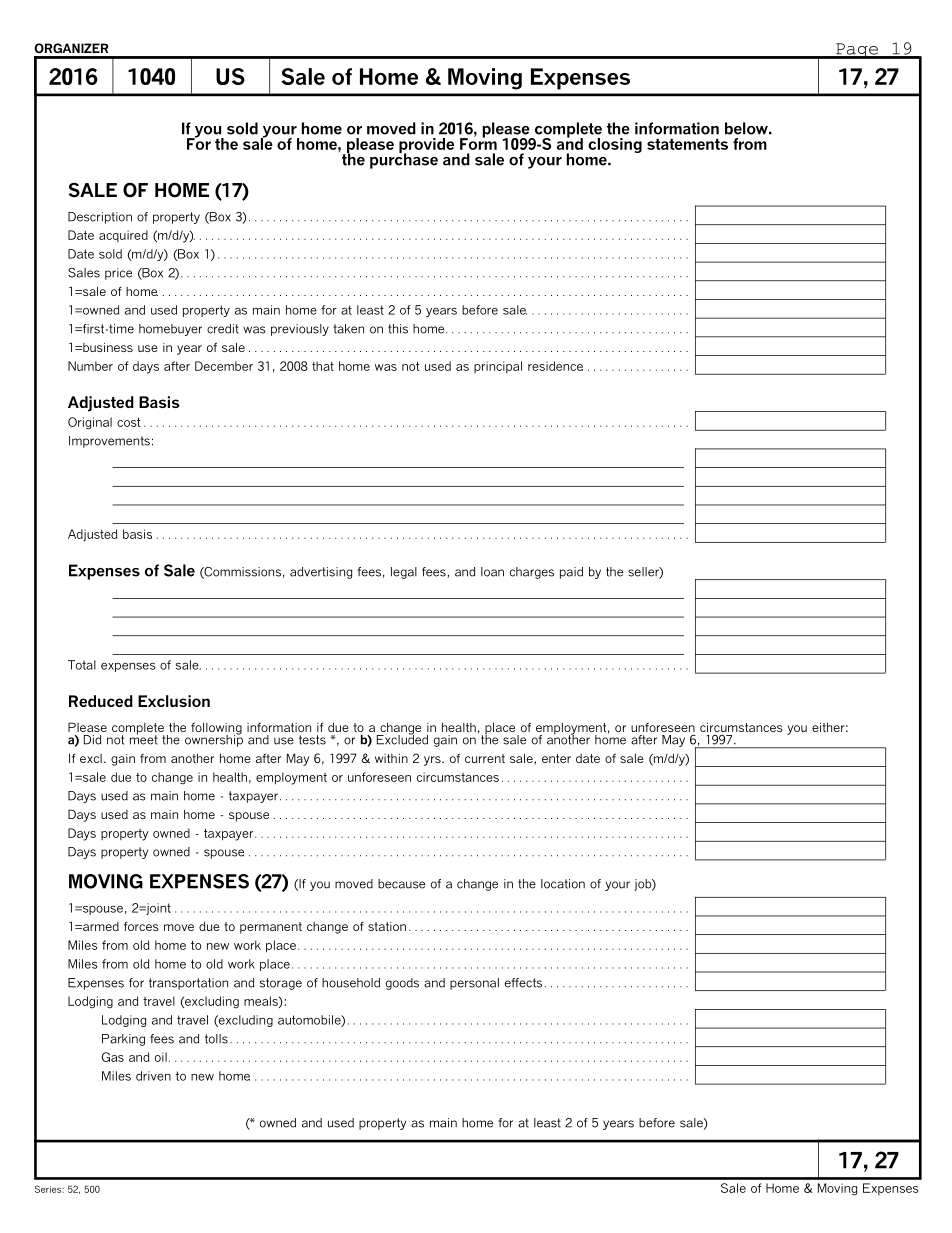 This document has height=1233, width=952. I want to click on Improvements, so click(109, 442).
